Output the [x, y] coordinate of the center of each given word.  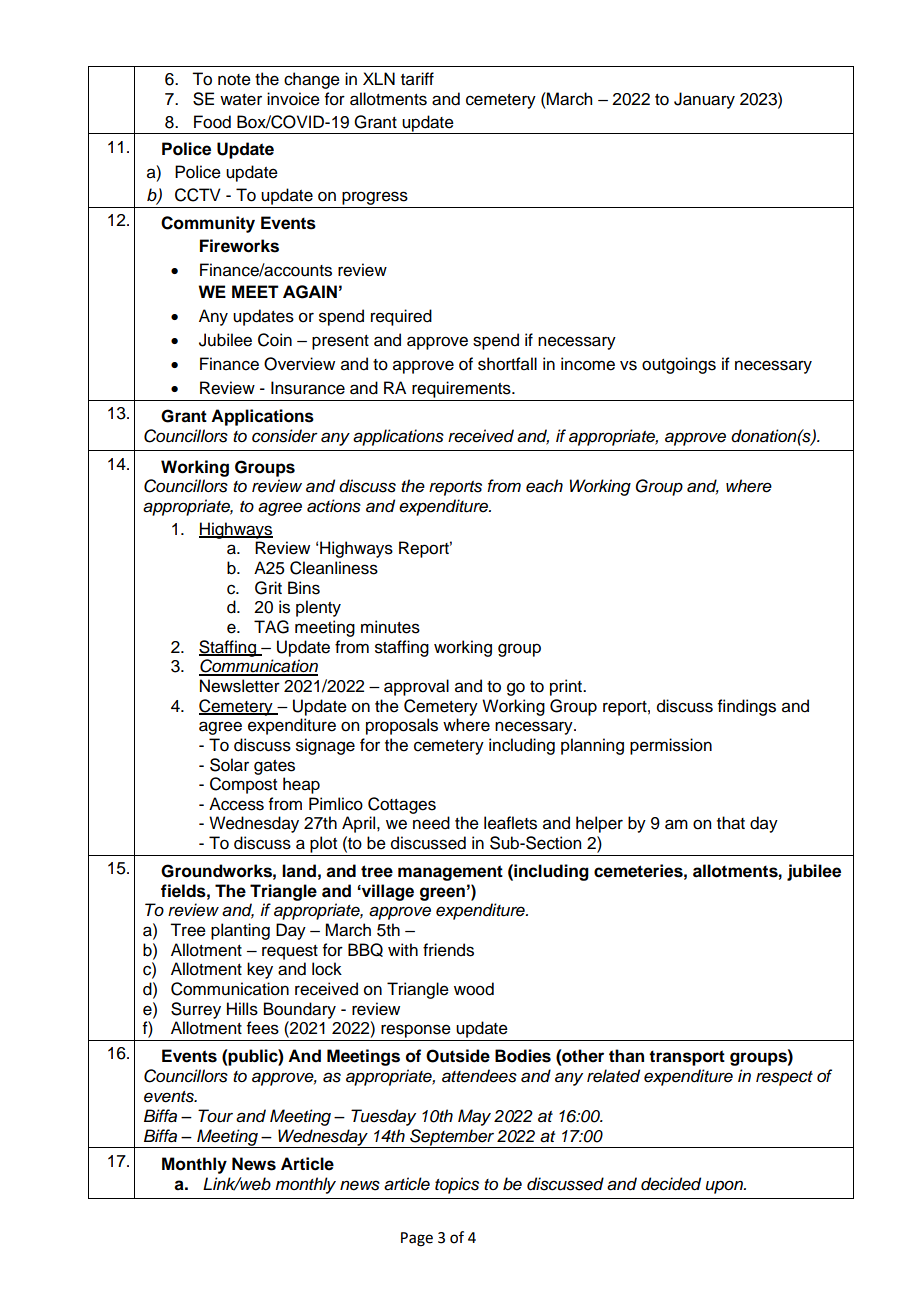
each [544, 486]
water [241, 100]
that [731, 823]
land [299, 871]
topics [457, 1185]
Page [417, 1239]
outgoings [679, 365]
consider [285, 436]
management [450, 873]
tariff [417, 79]
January [704, 100]
